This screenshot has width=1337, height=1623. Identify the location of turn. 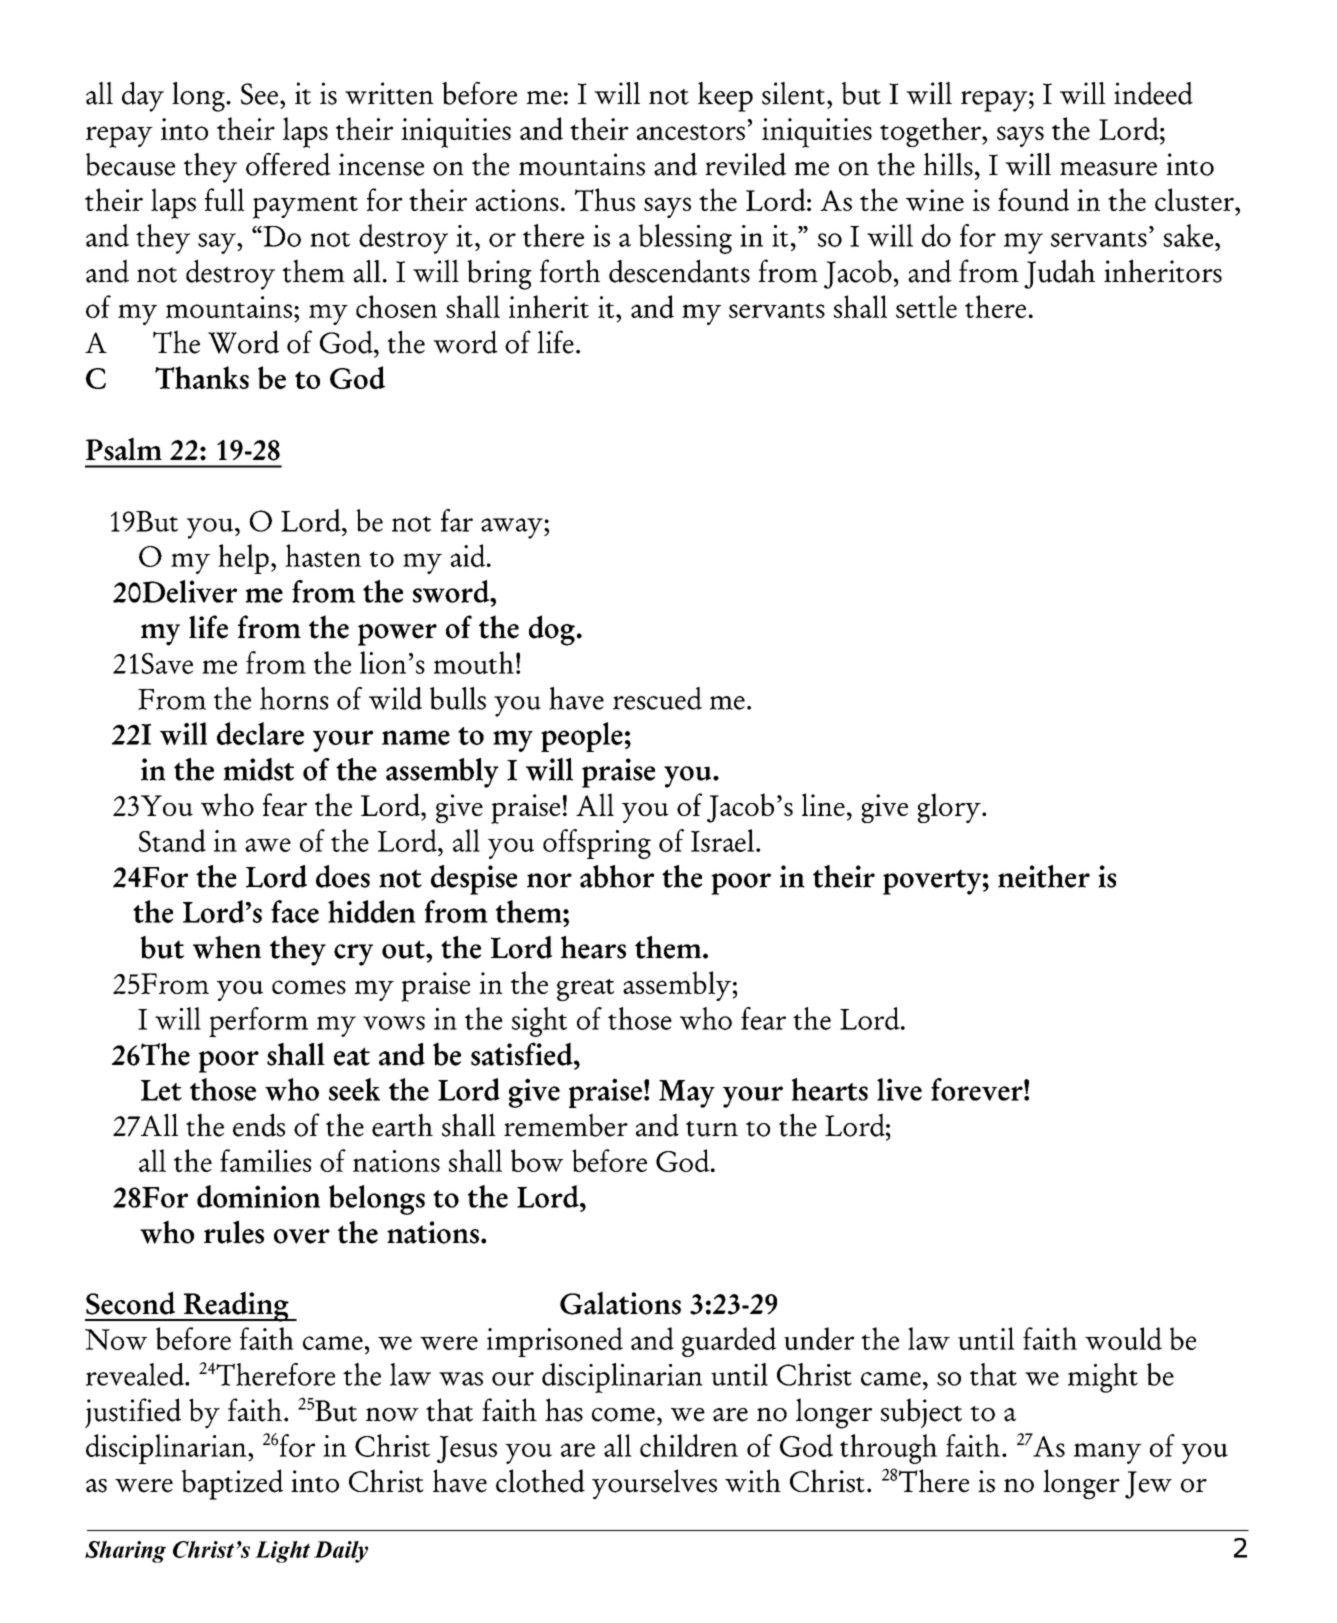
(712, 1129).
